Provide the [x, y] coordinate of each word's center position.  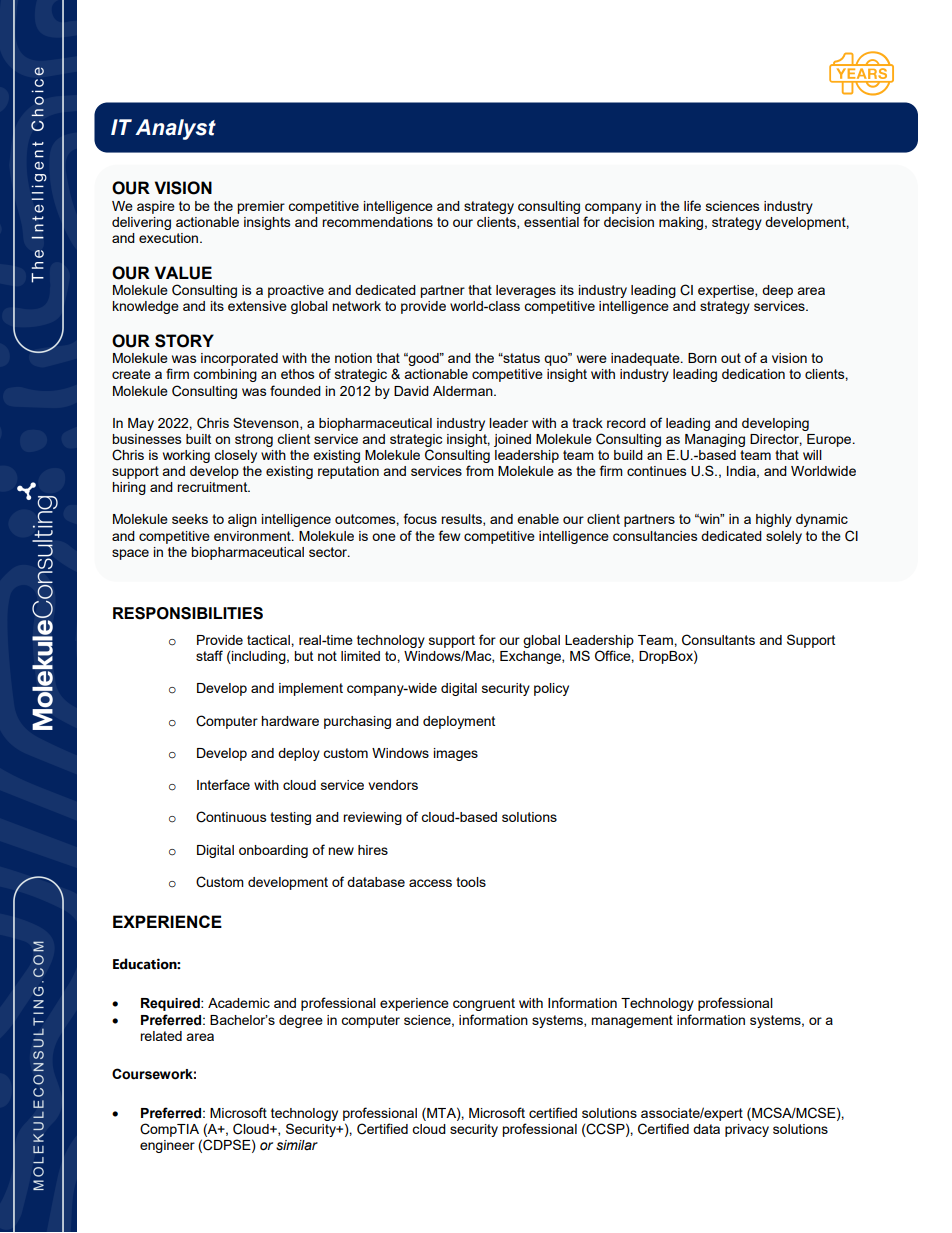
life [692, 205]
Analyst [175, 129]
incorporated [239, 359]
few [449, 535]
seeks [190, 519]
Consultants [718, 640]
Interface [223, 784]
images [456, 754]
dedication [753, 374]
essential [551, 222]
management [632, 1021]
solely [784, 537]
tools [471, 882]
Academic [239, 1003]
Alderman [464, 391]
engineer [167, 1146]
